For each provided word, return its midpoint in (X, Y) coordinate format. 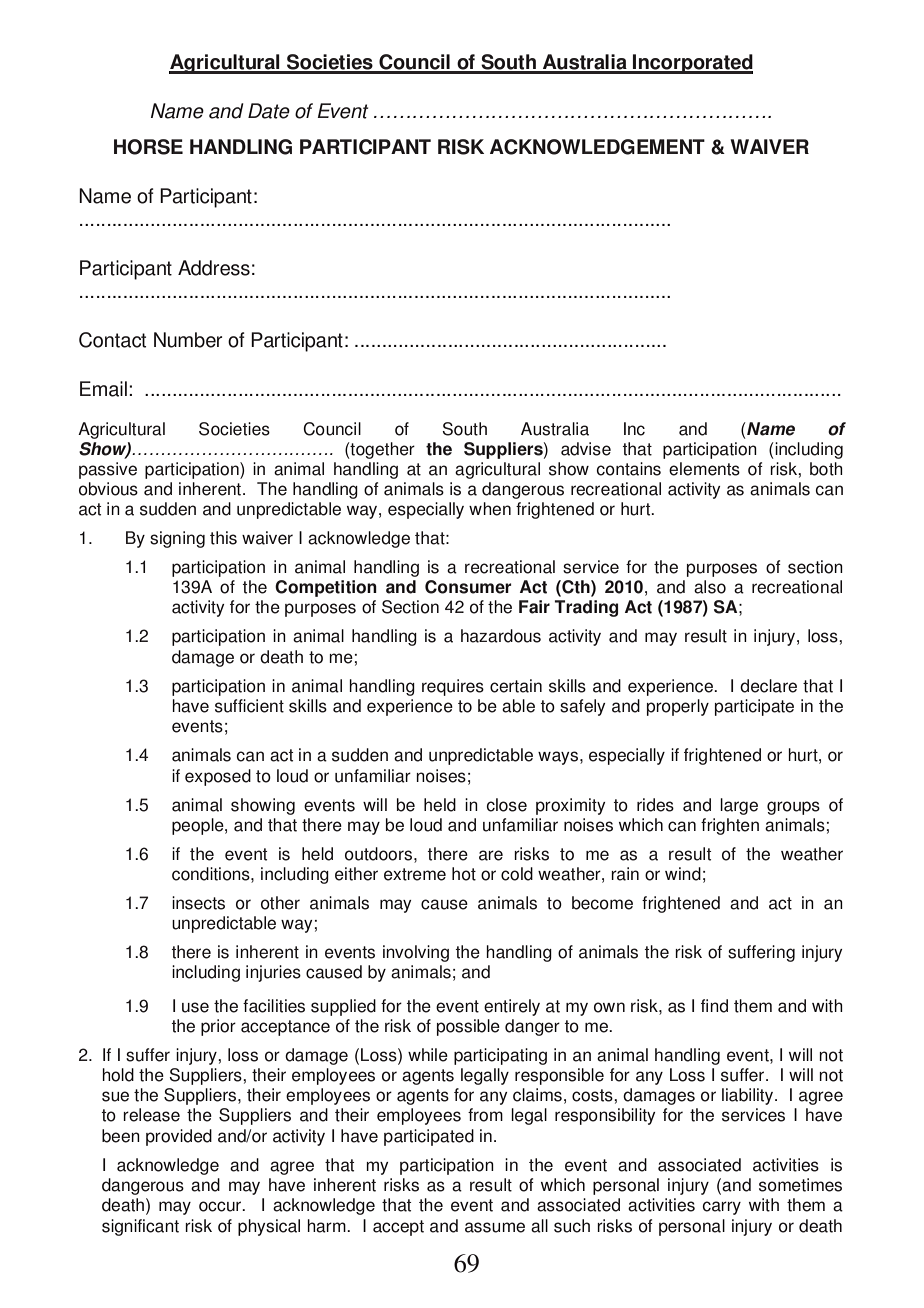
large (739, 806)
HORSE (148, 147)
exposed (218, 777)
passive (108, 470)
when (490, 509)
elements (704, 469)
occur (221, 1206)
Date (269, 111)
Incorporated (692, 64)
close (506, 805)
